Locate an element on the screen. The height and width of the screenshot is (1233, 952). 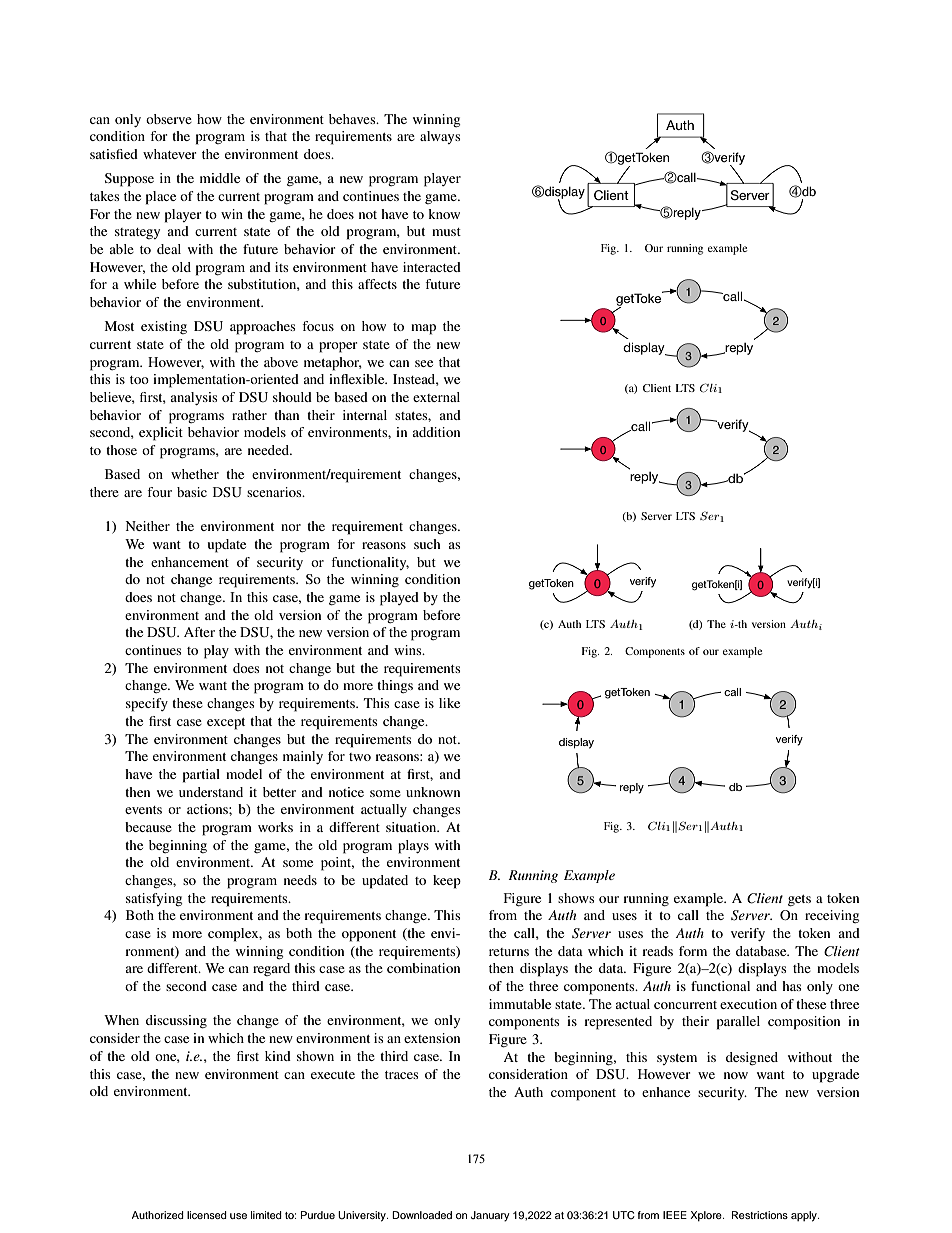
like is located at coordinates (449, 703).
